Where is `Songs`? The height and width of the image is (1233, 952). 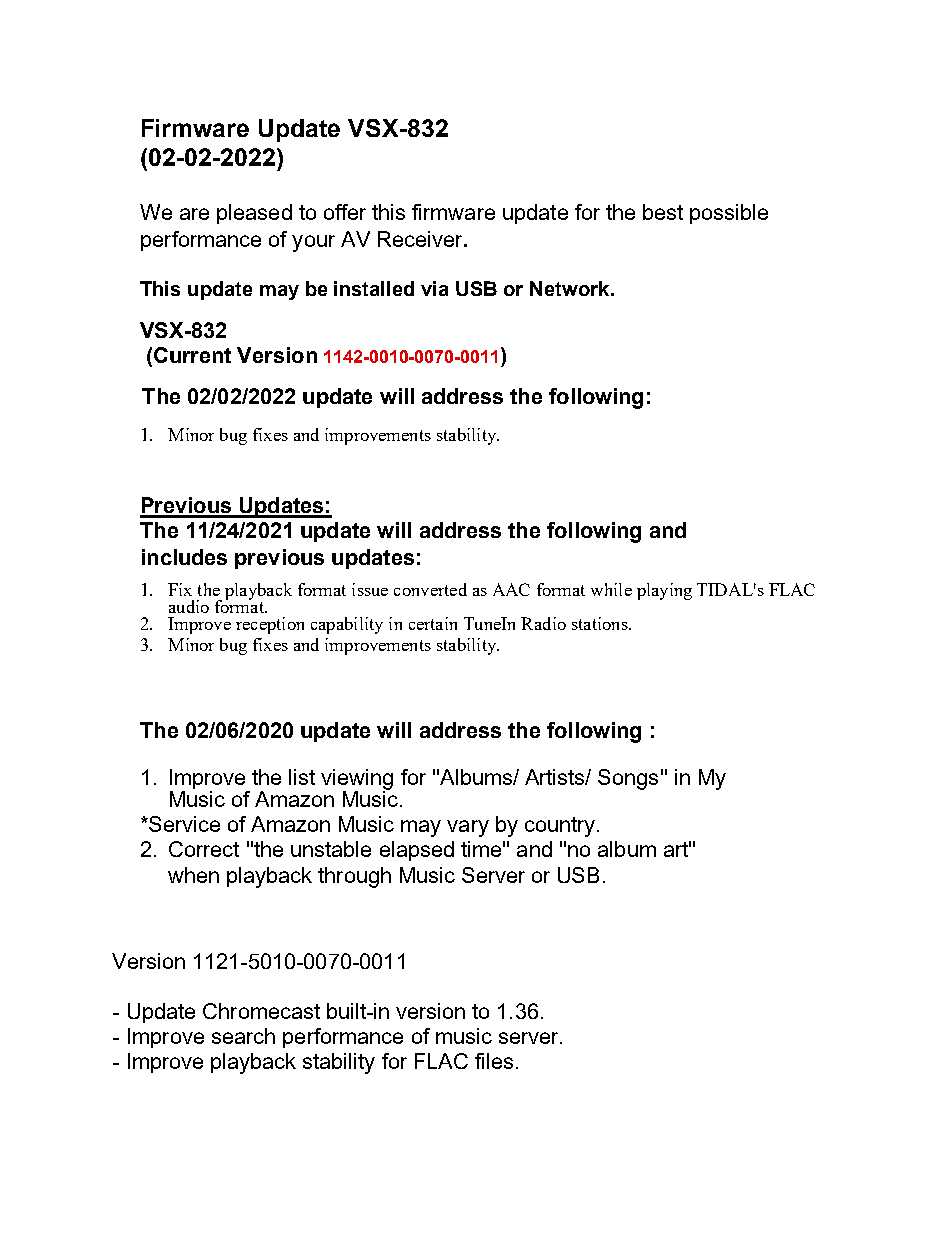 Songs is located at coordinates (628, 779).
